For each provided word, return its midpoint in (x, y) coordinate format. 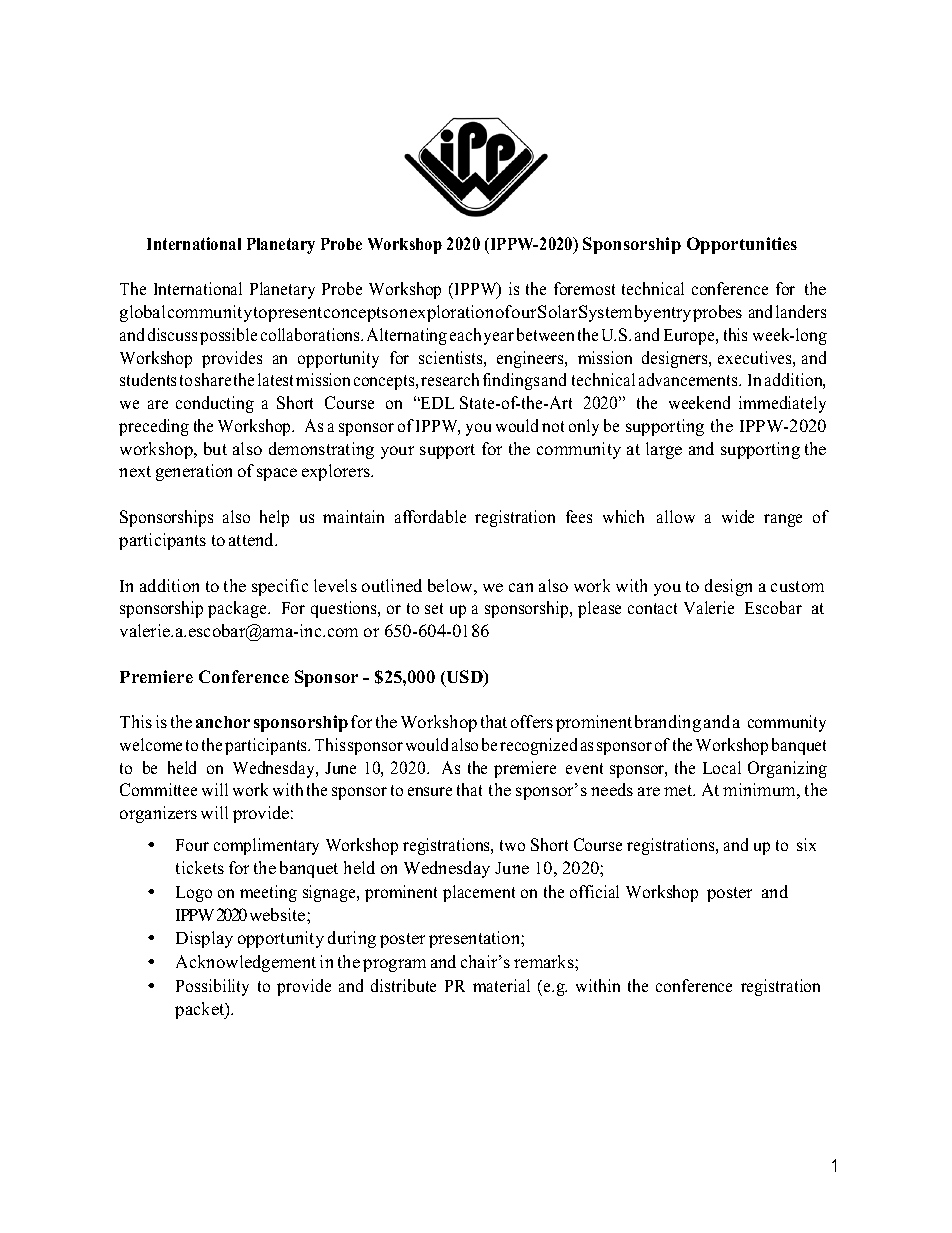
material (501, 985)
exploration (451, 313)
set (434, 608)
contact (652, 608)
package (238, 609)
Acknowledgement (246, 963)
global (142, 313)
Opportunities (742, 245)
